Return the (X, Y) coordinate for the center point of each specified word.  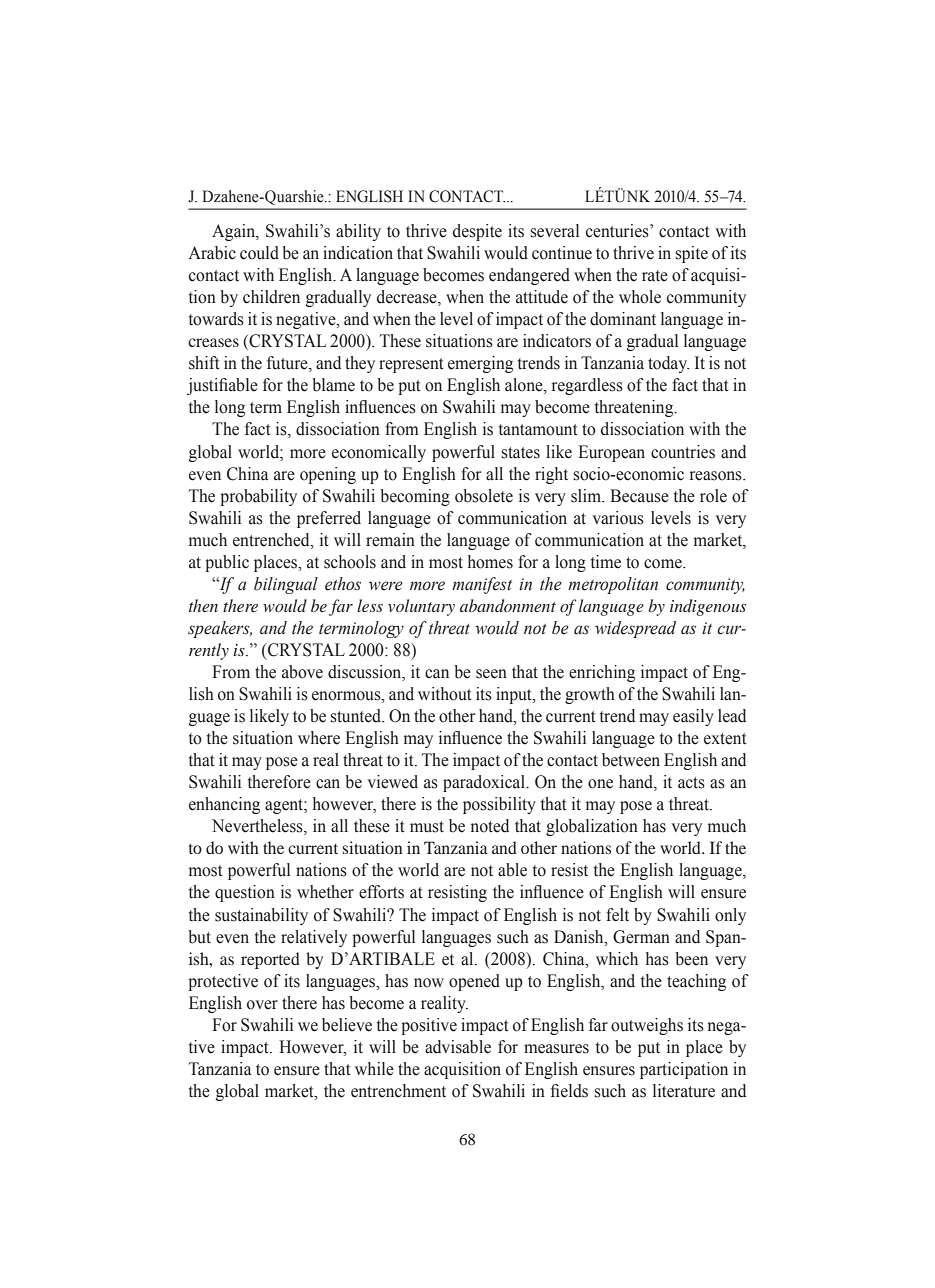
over (262, 1005)
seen (491, 674)
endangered (529, 276)
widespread (635, 629)
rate (655, 276)
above (302, 672)
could (259, 253)
